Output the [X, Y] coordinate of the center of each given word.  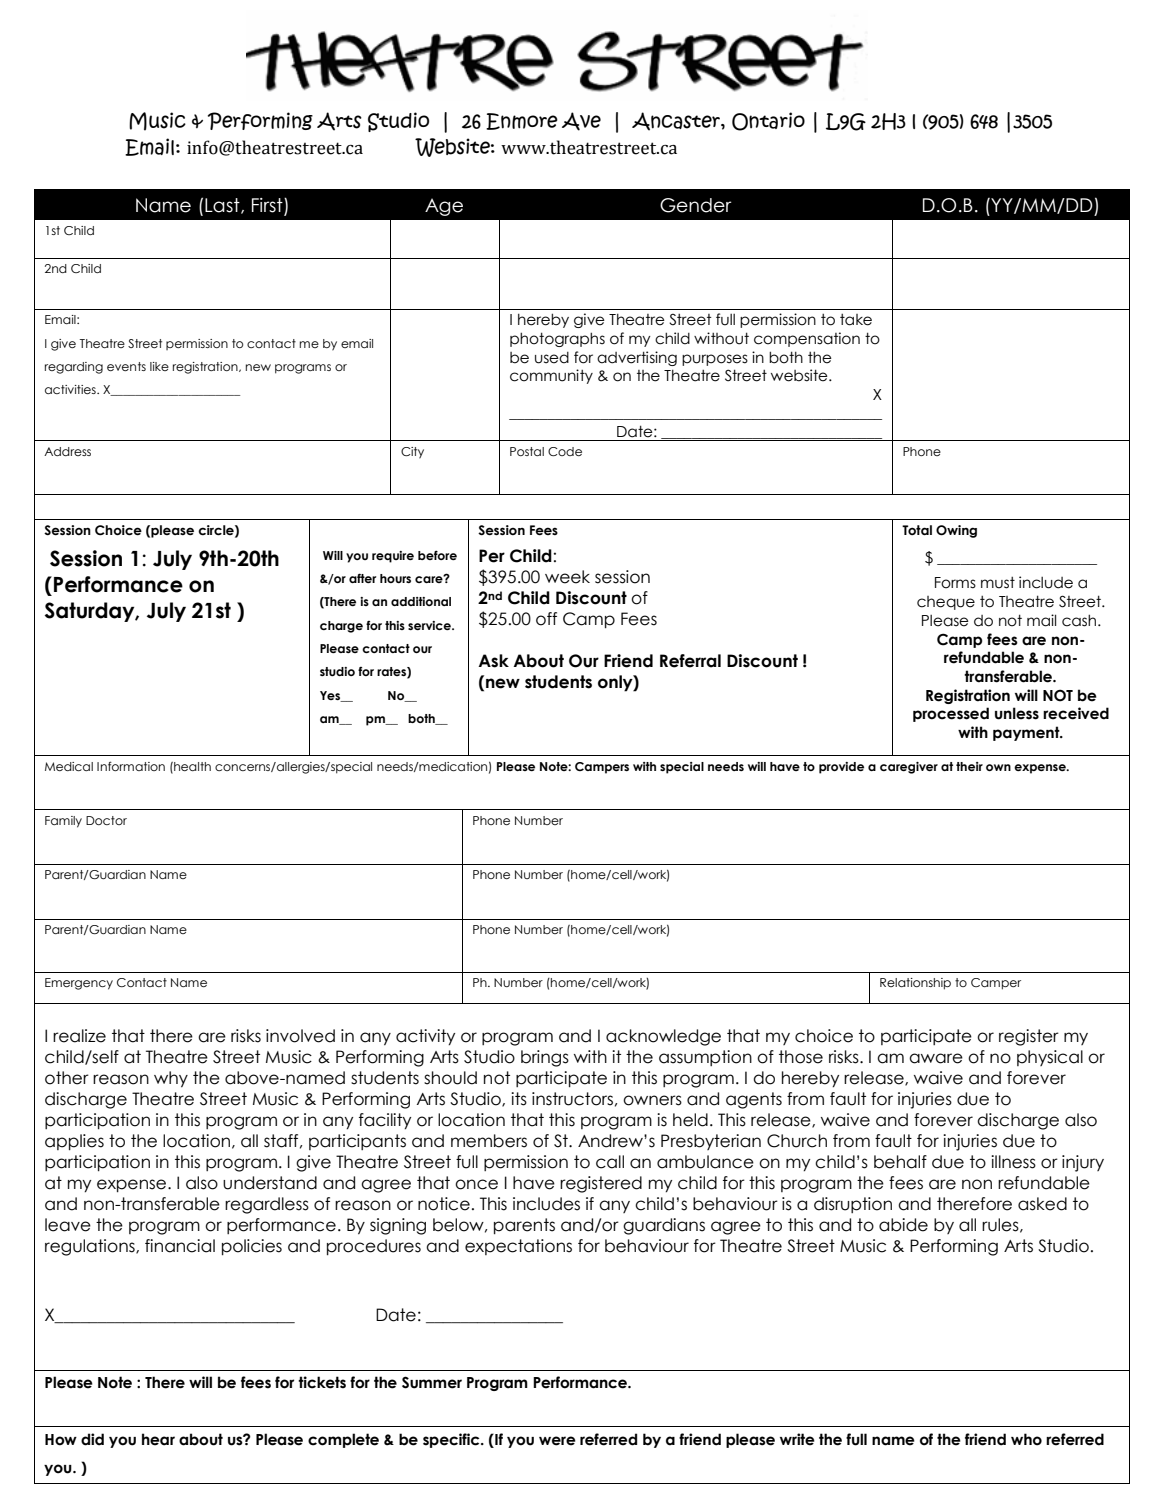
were [557, 1441]
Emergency [79, 984]
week [567, 577]
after [362, 578]
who [1026, 1439]
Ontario [768, 121]
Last [223, 206]
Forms [955, 583]
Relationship [915, 984]
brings [545, 1058]
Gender [695, 205]
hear [158, 1439]
